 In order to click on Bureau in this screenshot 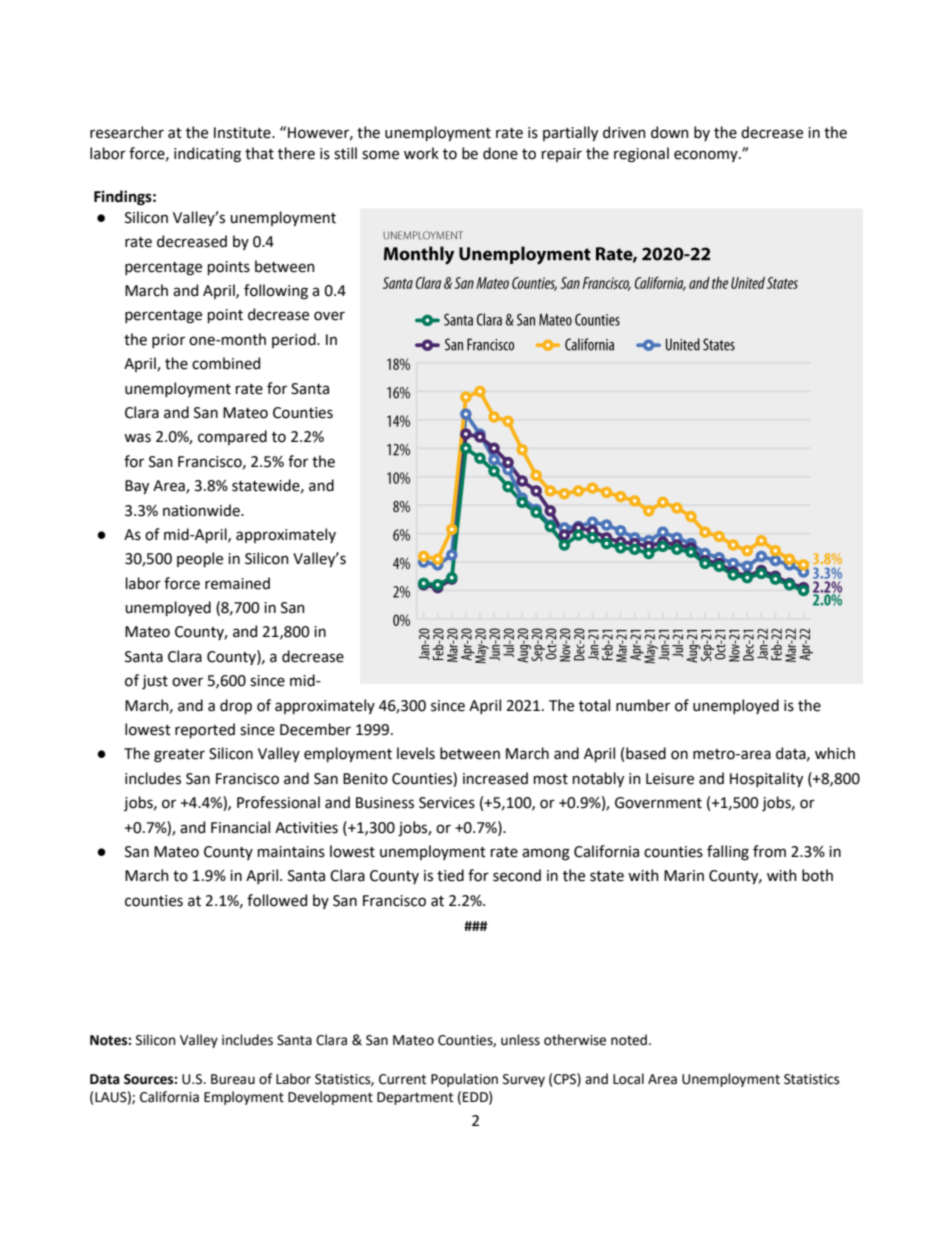, I will do `click(233, 1079)`.
